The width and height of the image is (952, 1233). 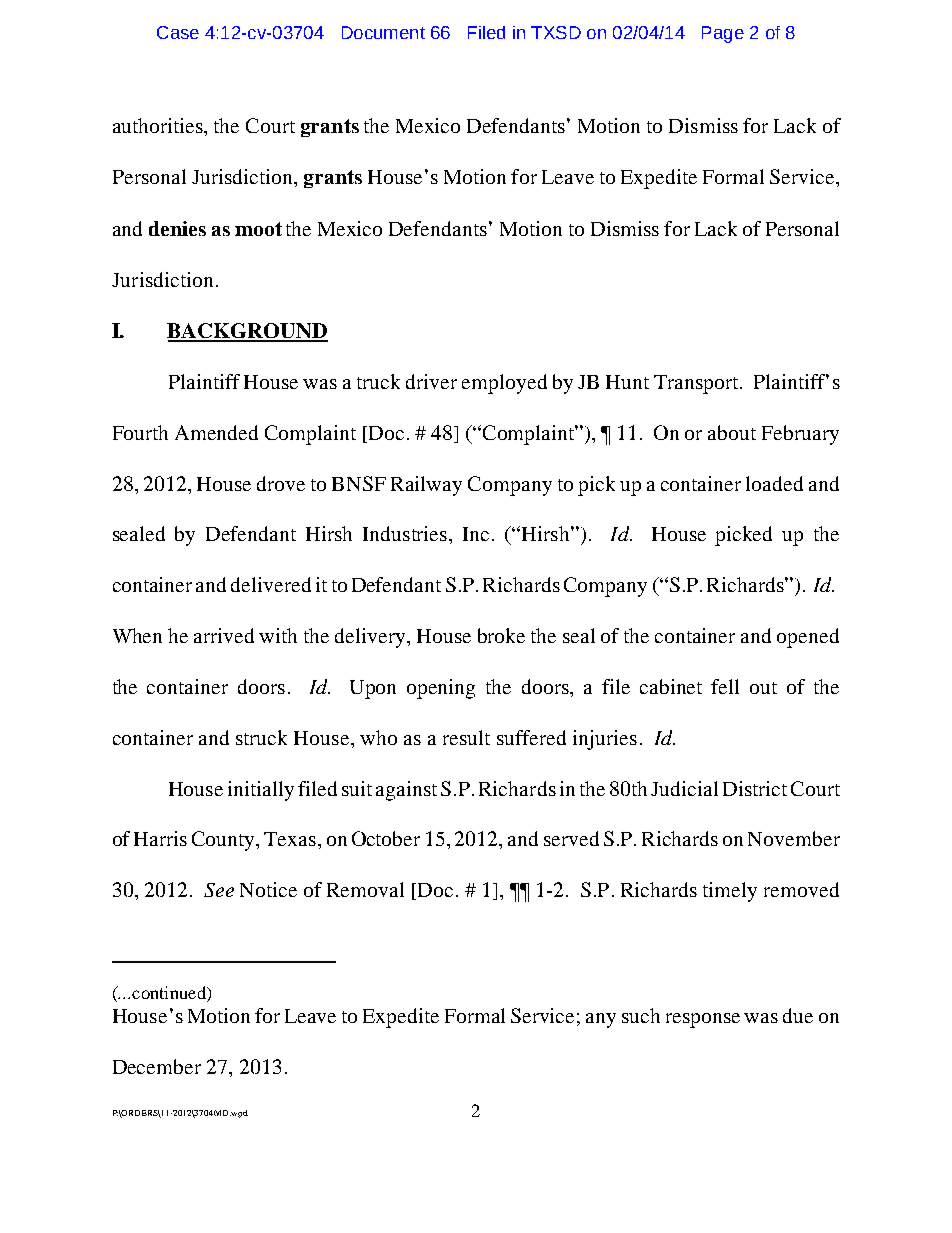 What do you see at coordinates (157, 1066) in the image?
I see `December` at bounding box center [157, 1066].
